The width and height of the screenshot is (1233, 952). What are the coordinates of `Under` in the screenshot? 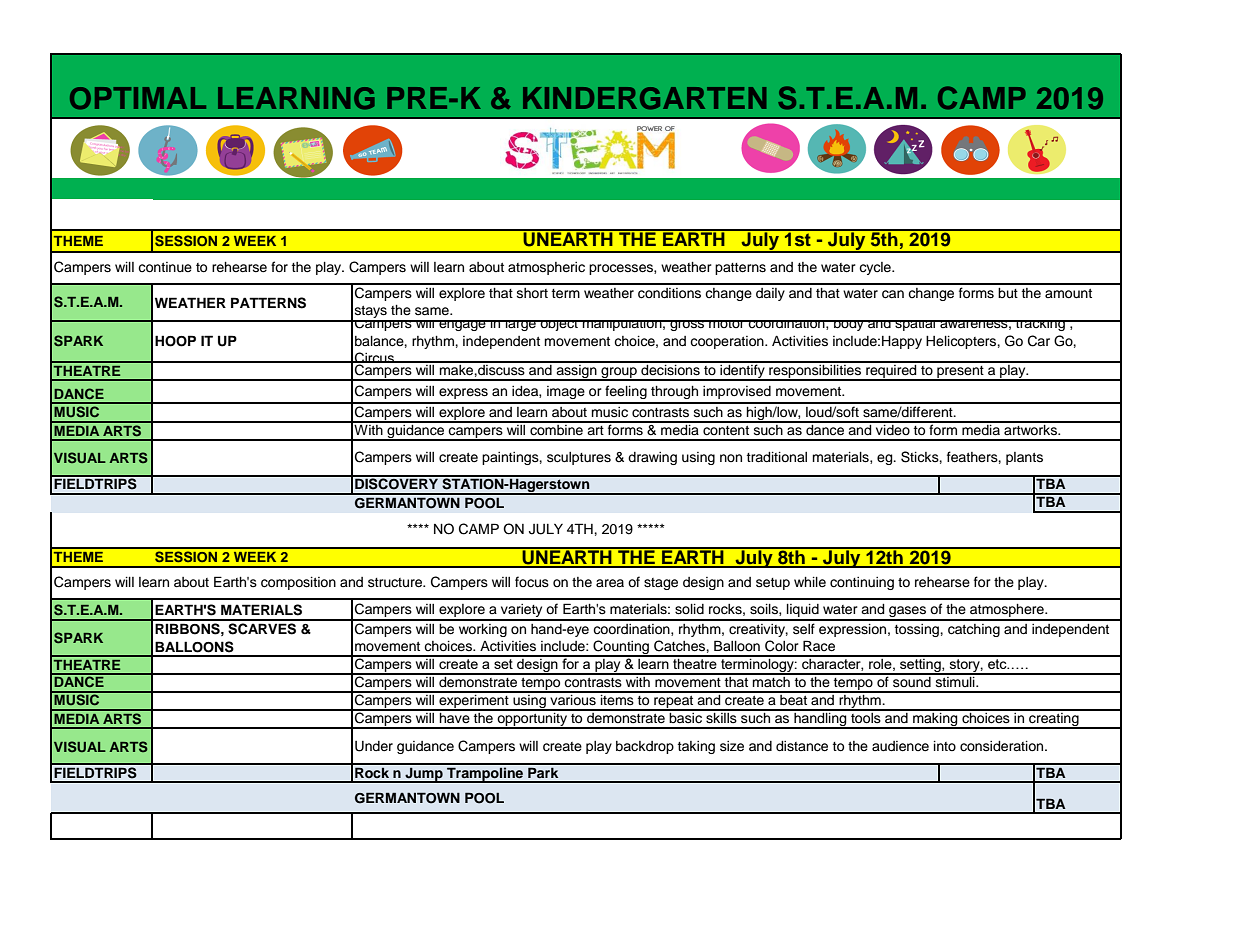 It's located at (374, 746).
